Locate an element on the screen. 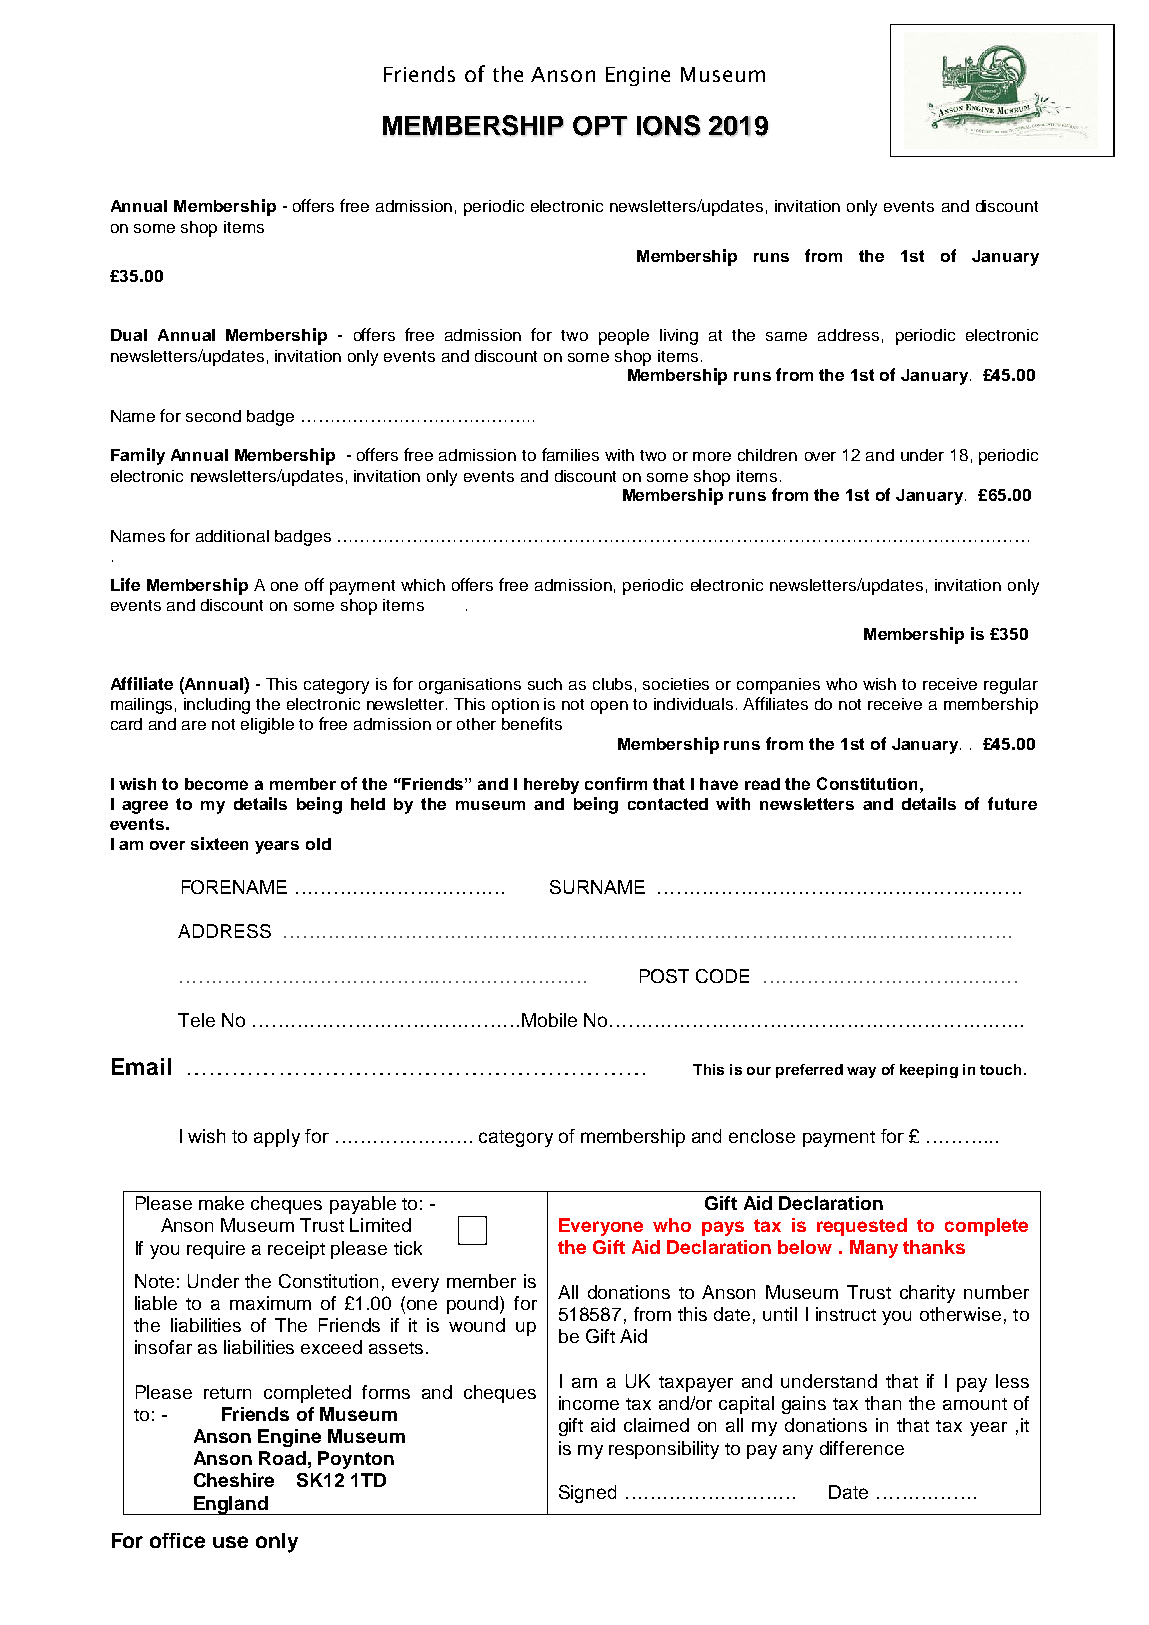 The image size is (1149, 1625). POST is located at coordinates (664, 976).
